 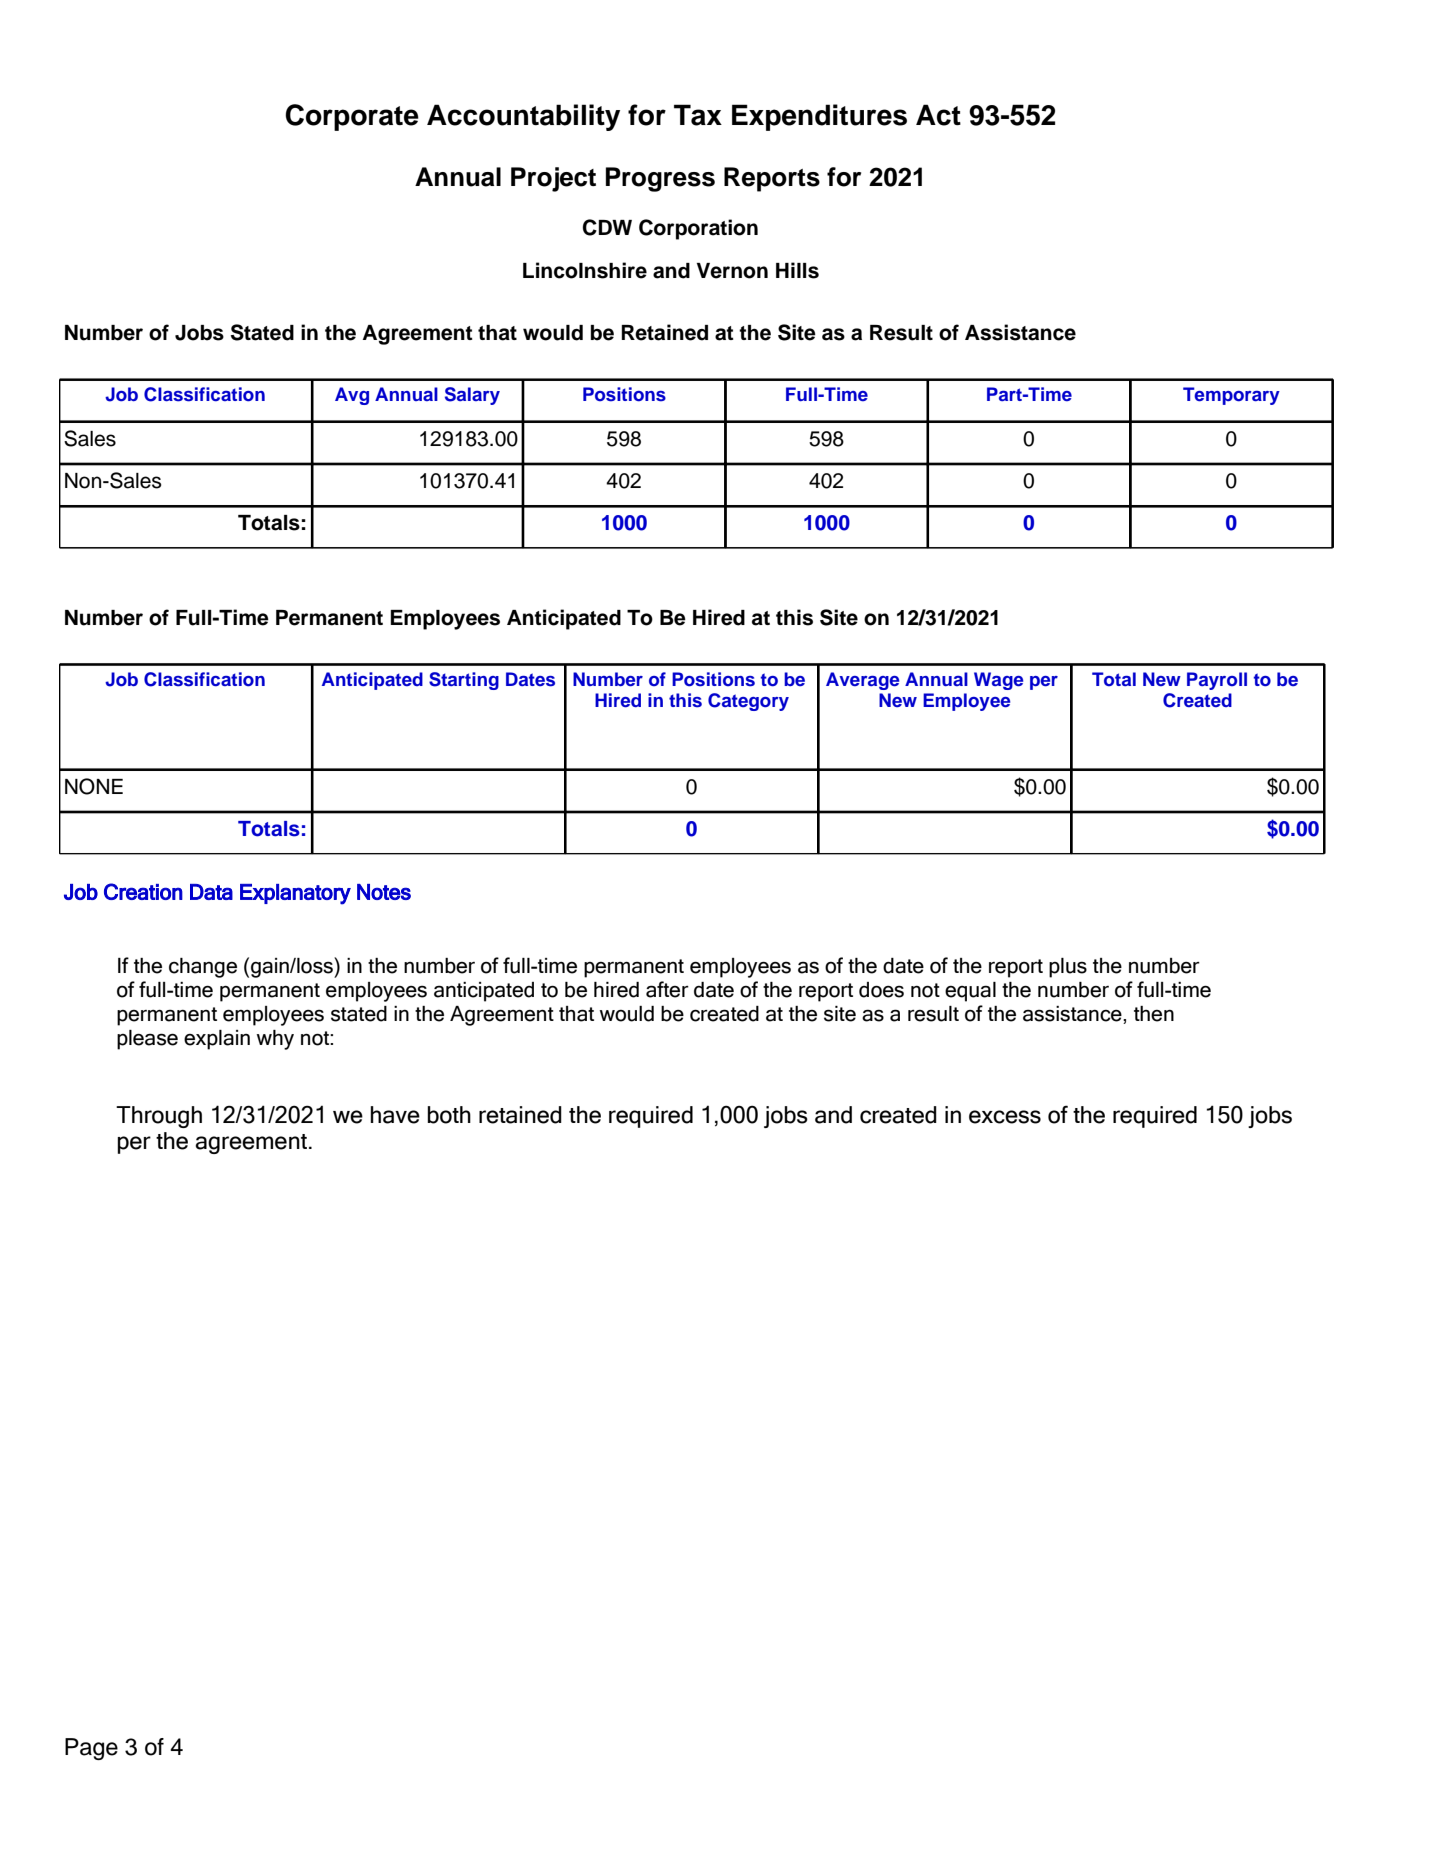 What do you see at coordinates (667, 989) in the screenshot?
I see `after` at bounding box center [667, 989].
